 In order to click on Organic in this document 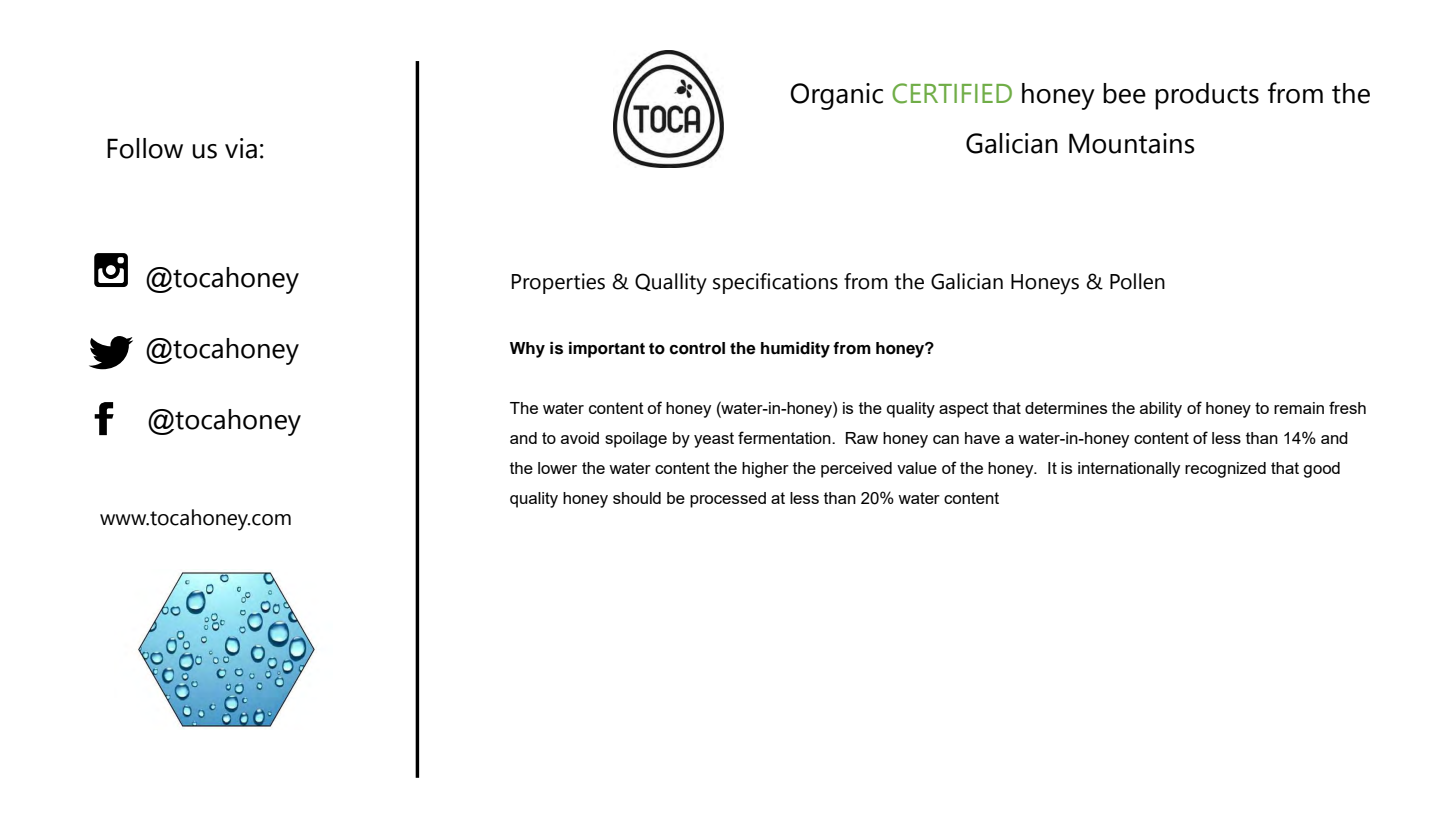, I will do `click(836, 96)`.
